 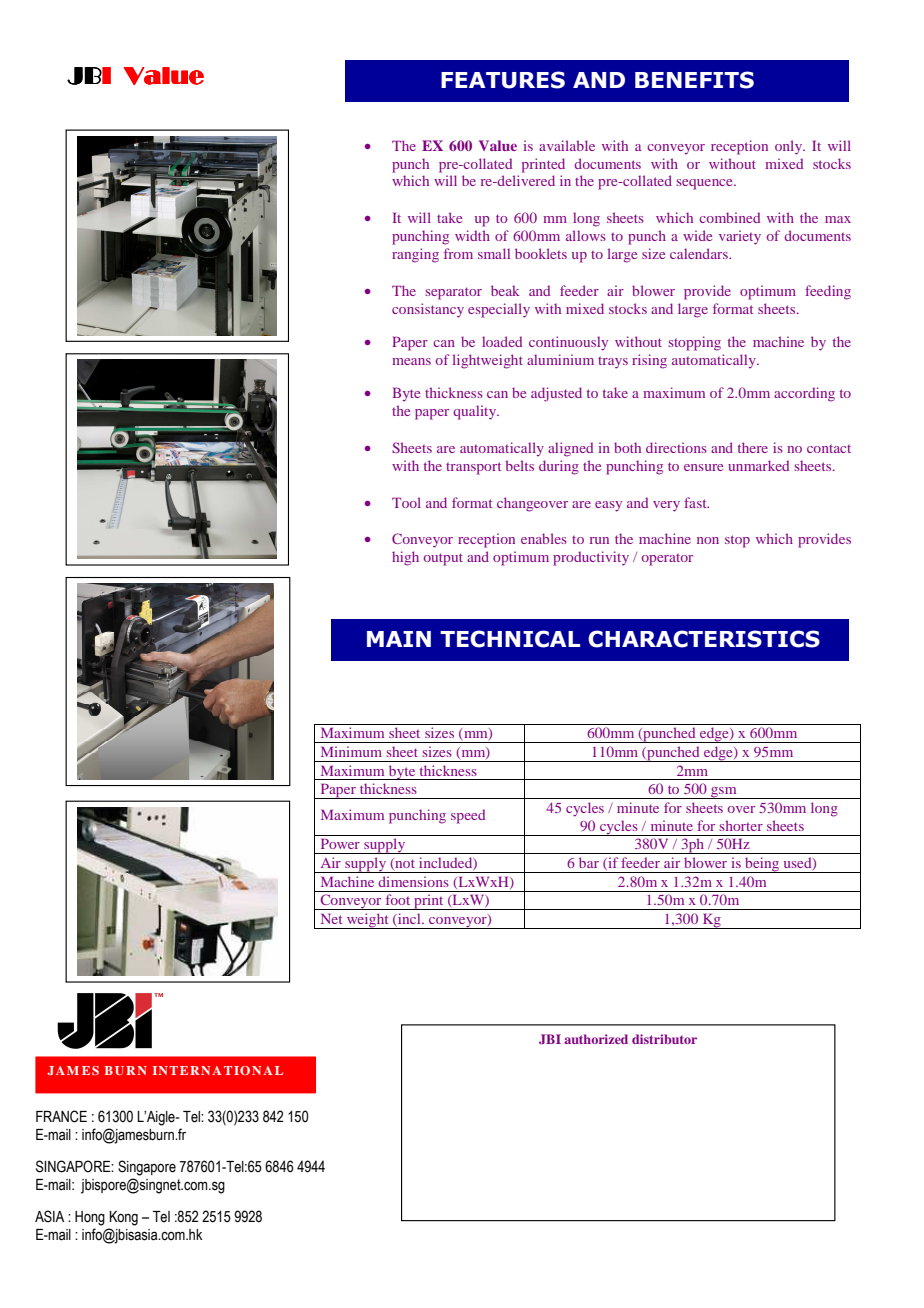 What do you see at coordinates (415, 255) in the document?
I see `ranging` at bounding box center [415, 255].
